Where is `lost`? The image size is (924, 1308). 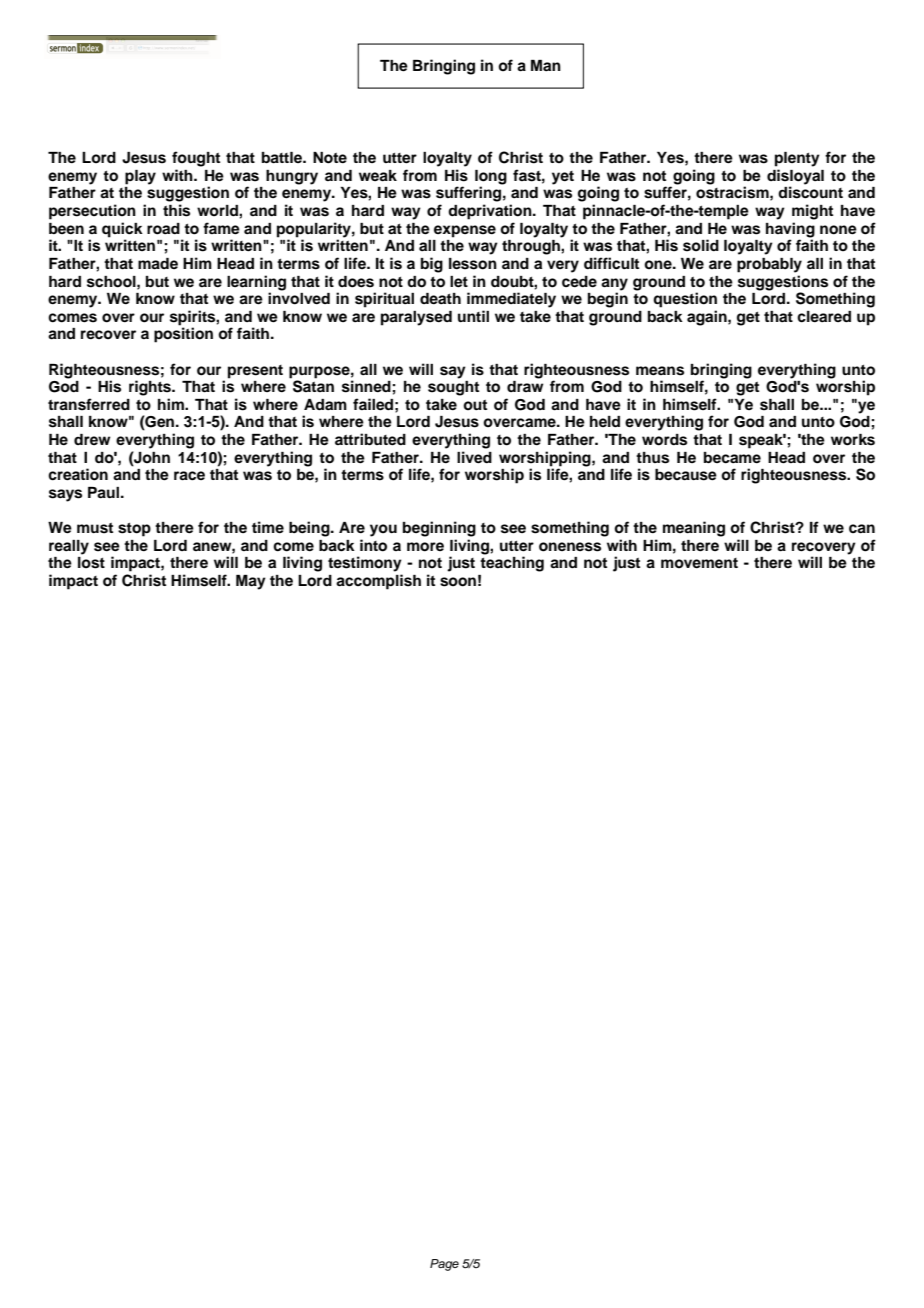 lost is located at coordinates (91, 563).
